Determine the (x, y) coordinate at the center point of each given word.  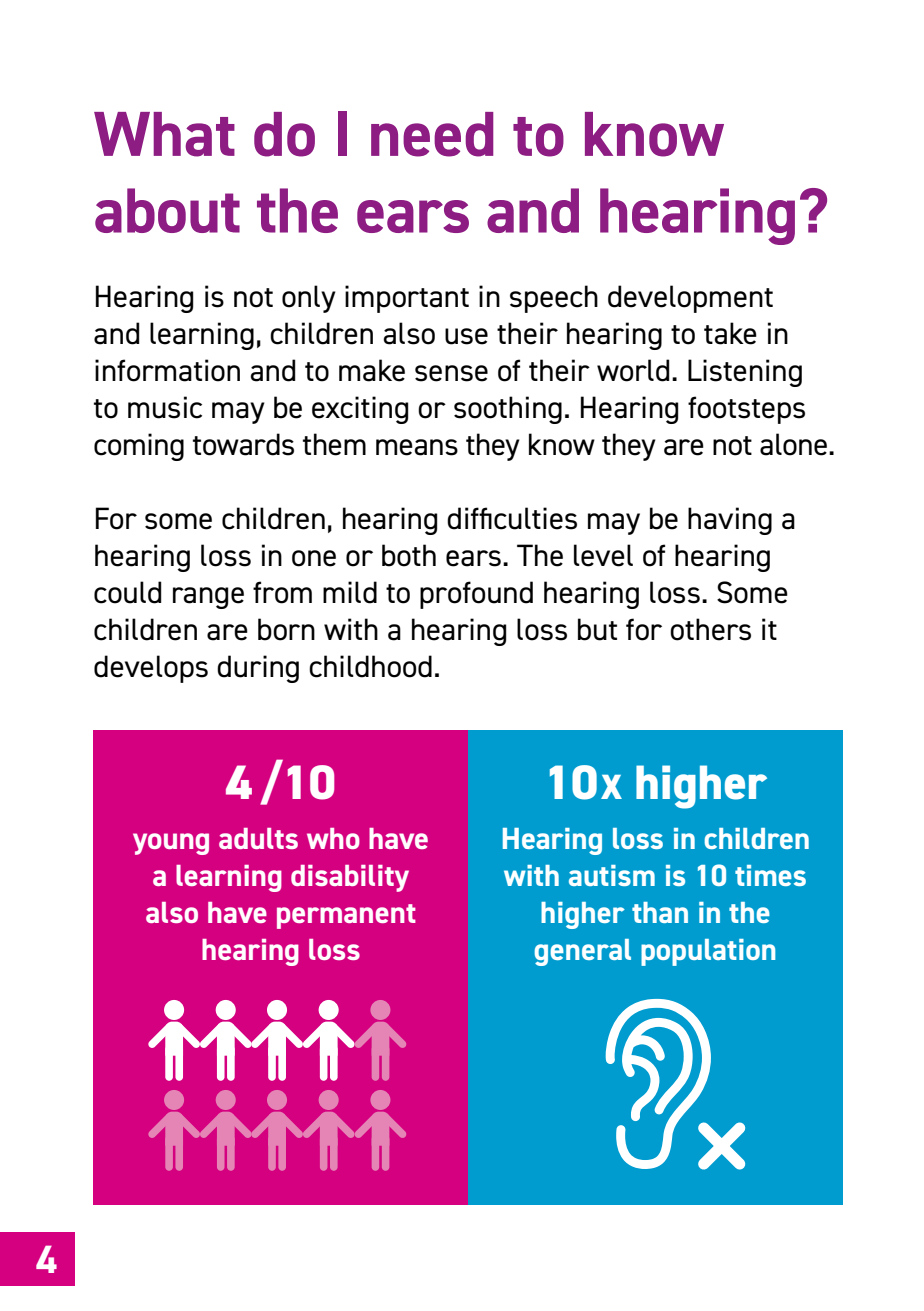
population (708, 952)
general (582, 952)
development (690, 299)
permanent (346, 916)
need (432, 134)
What (164, 134)
